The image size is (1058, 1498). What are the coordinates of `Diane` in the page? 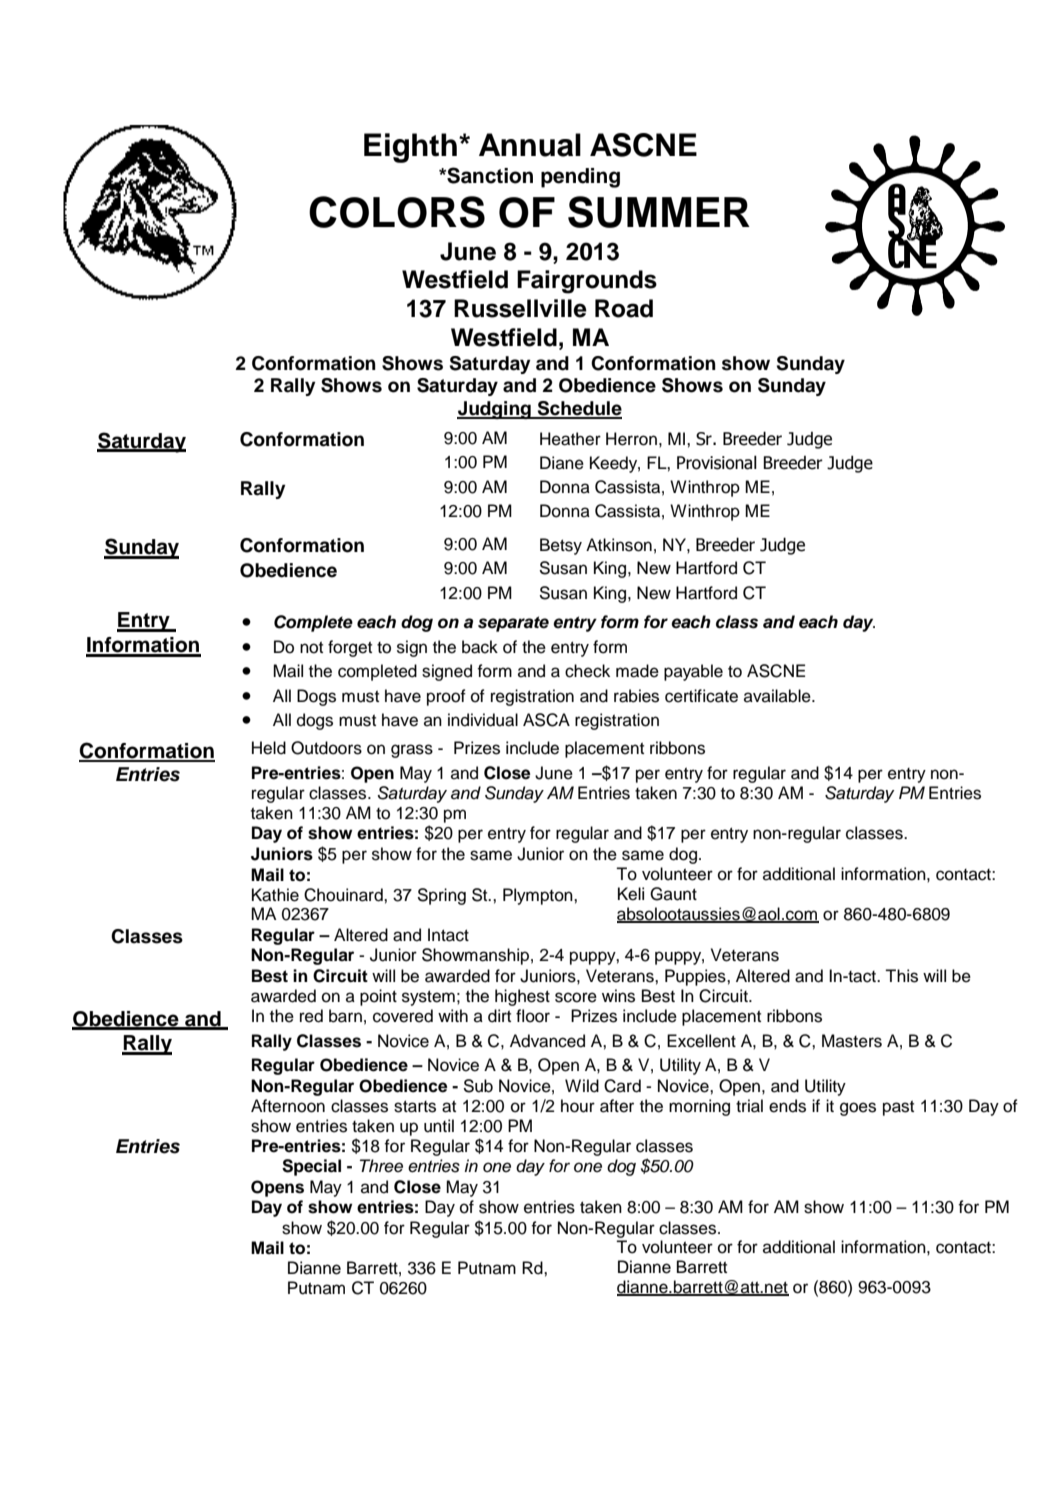 It's located at (562, 463).
